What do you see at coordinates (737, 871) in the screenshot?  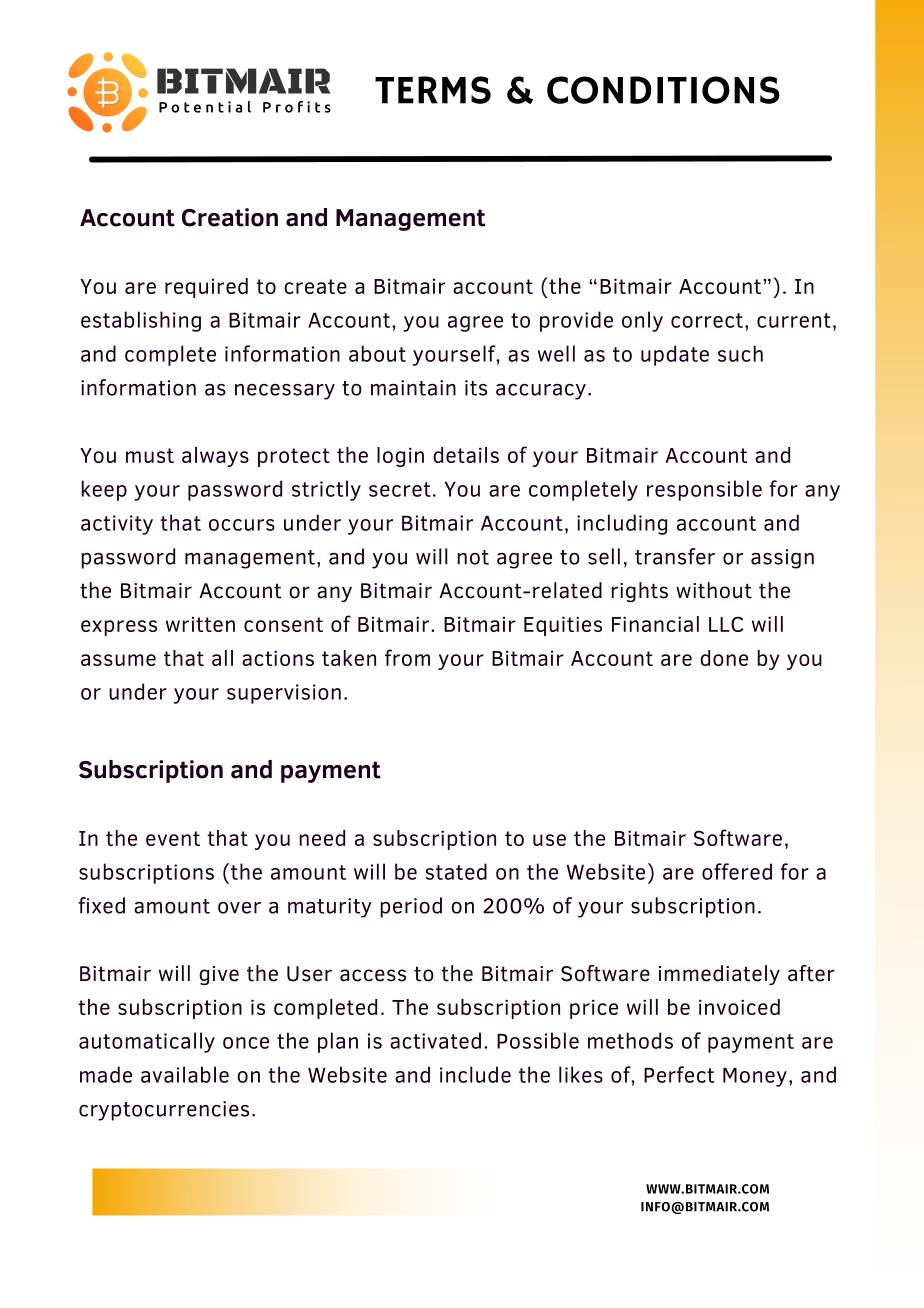 I see `offered` at bounding box center [737, 871].
